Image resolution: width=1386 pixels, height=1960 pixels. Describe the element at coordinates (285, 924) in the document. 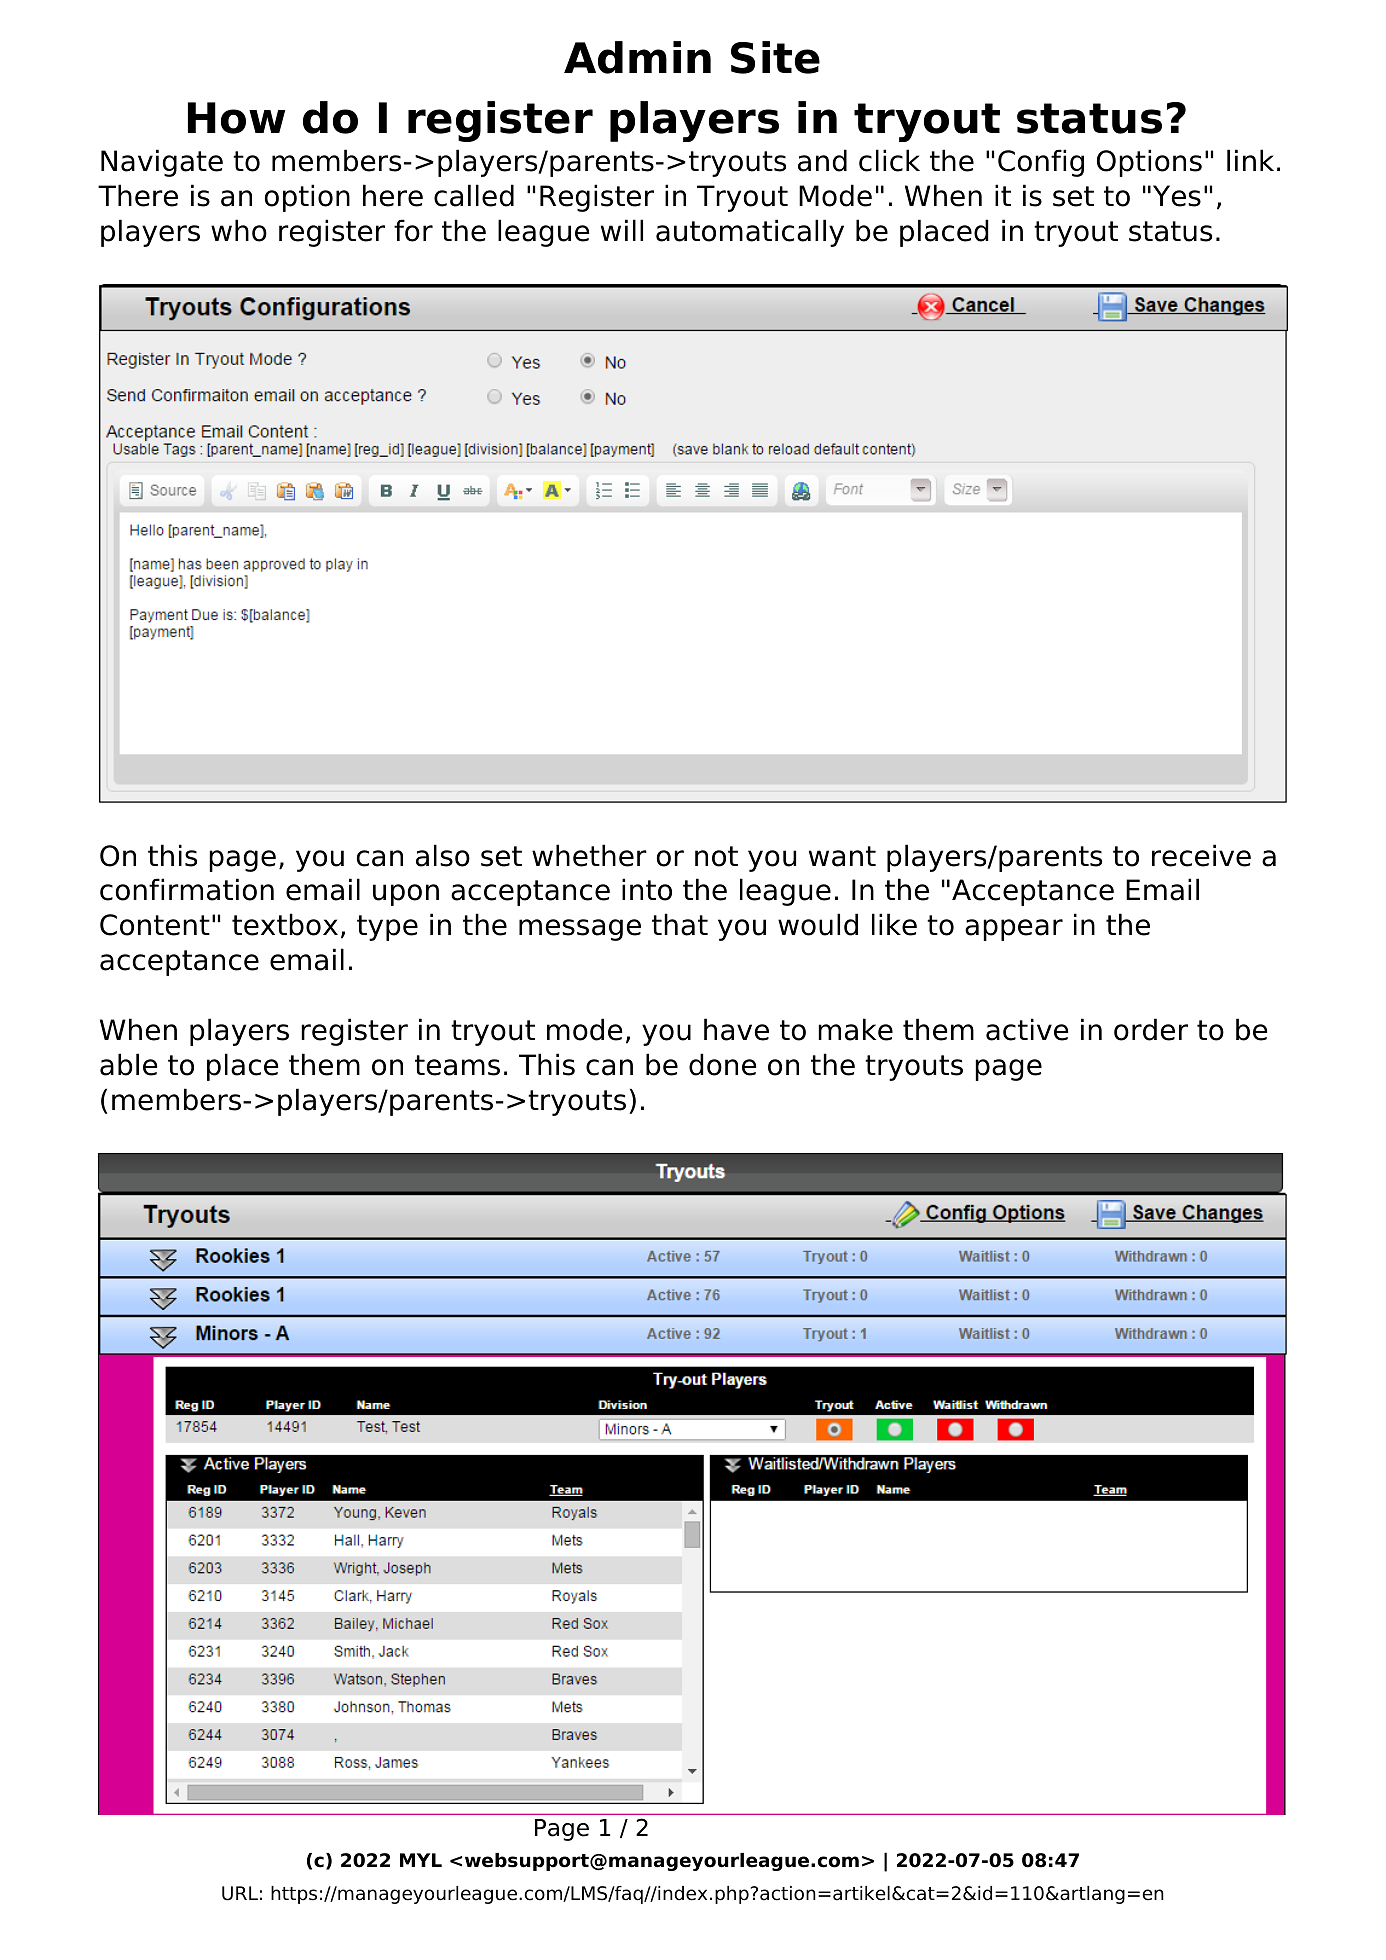

I see `textbox` at that location.
